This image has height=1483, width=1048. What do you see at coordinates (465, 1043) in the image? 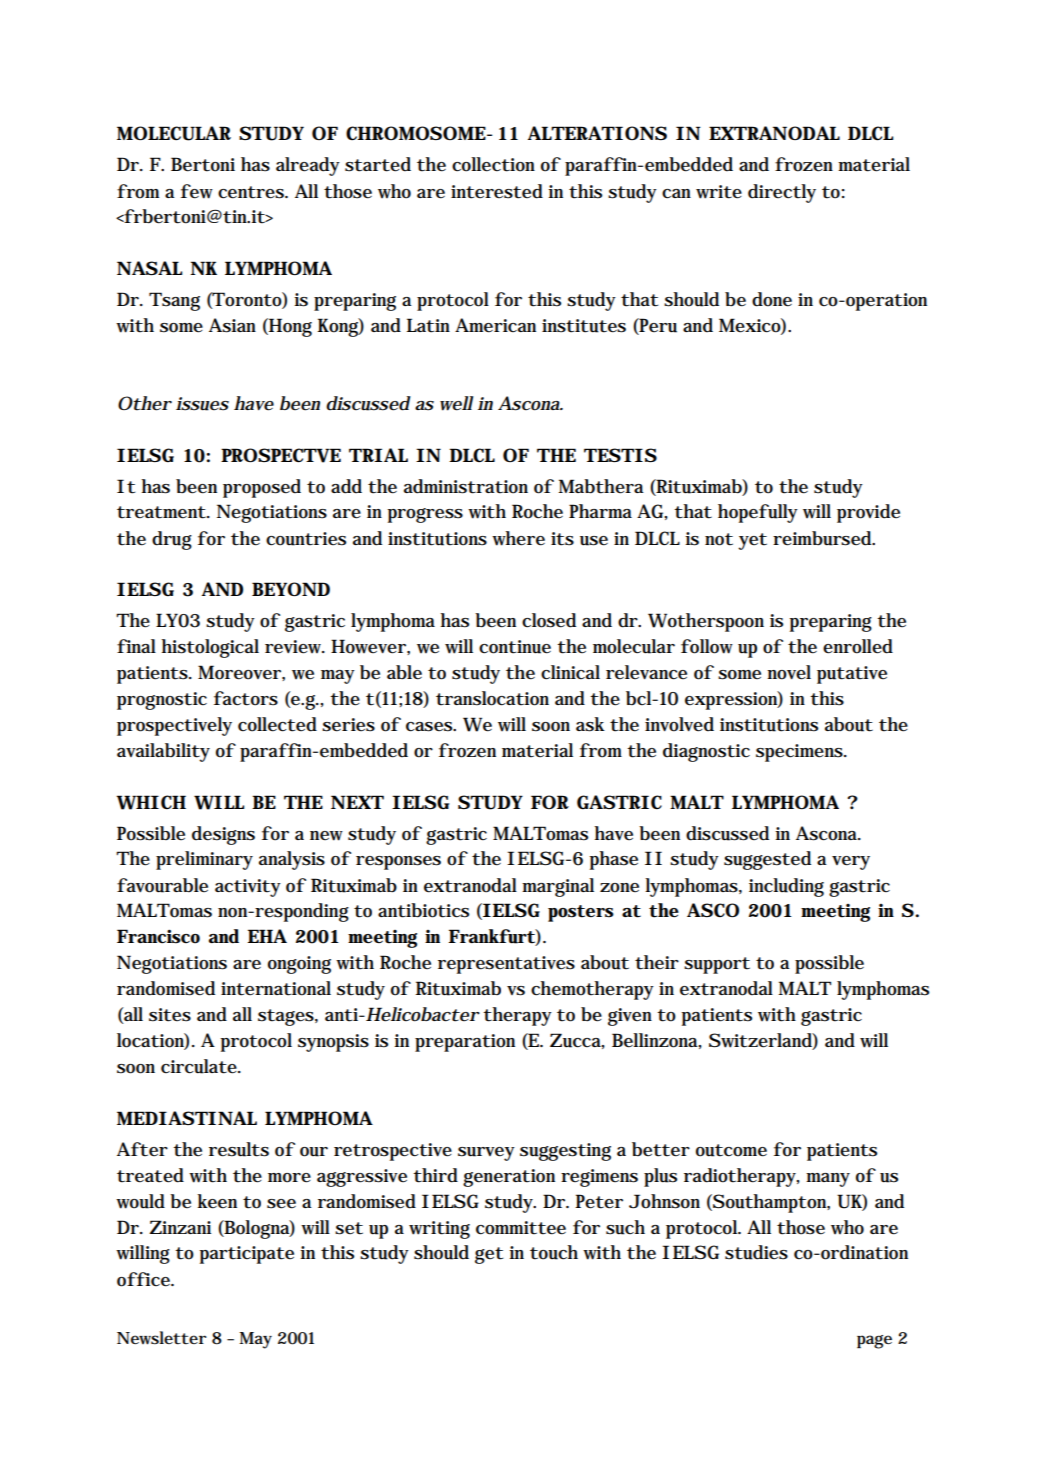
I see `preparation` at bounding box center [465, 1043].
